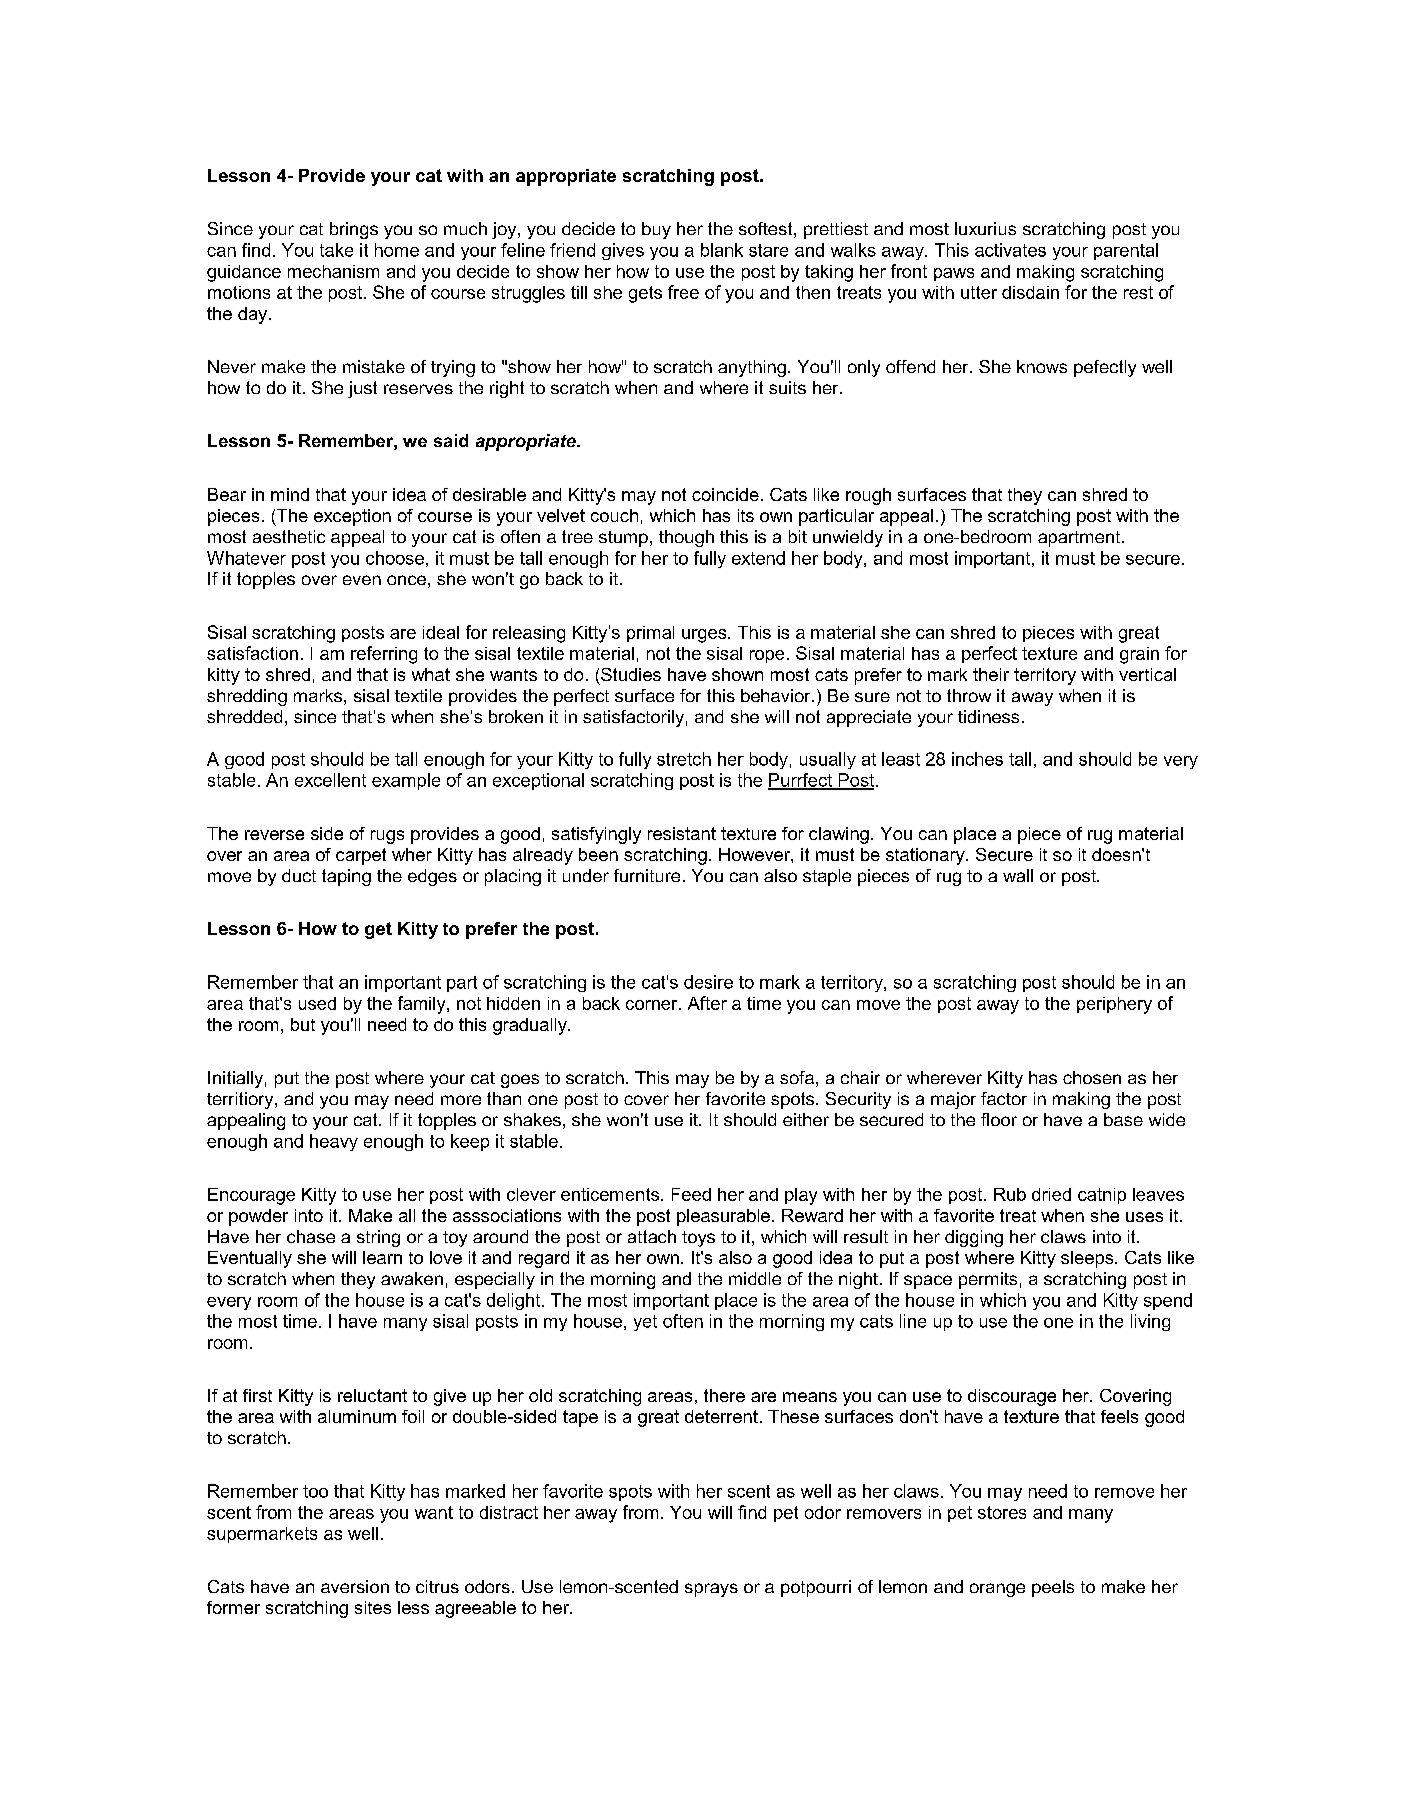 The image size is (1406, 1819). Describe the element at coordinates (705, 636) in the document. I see `urges` at that location.
